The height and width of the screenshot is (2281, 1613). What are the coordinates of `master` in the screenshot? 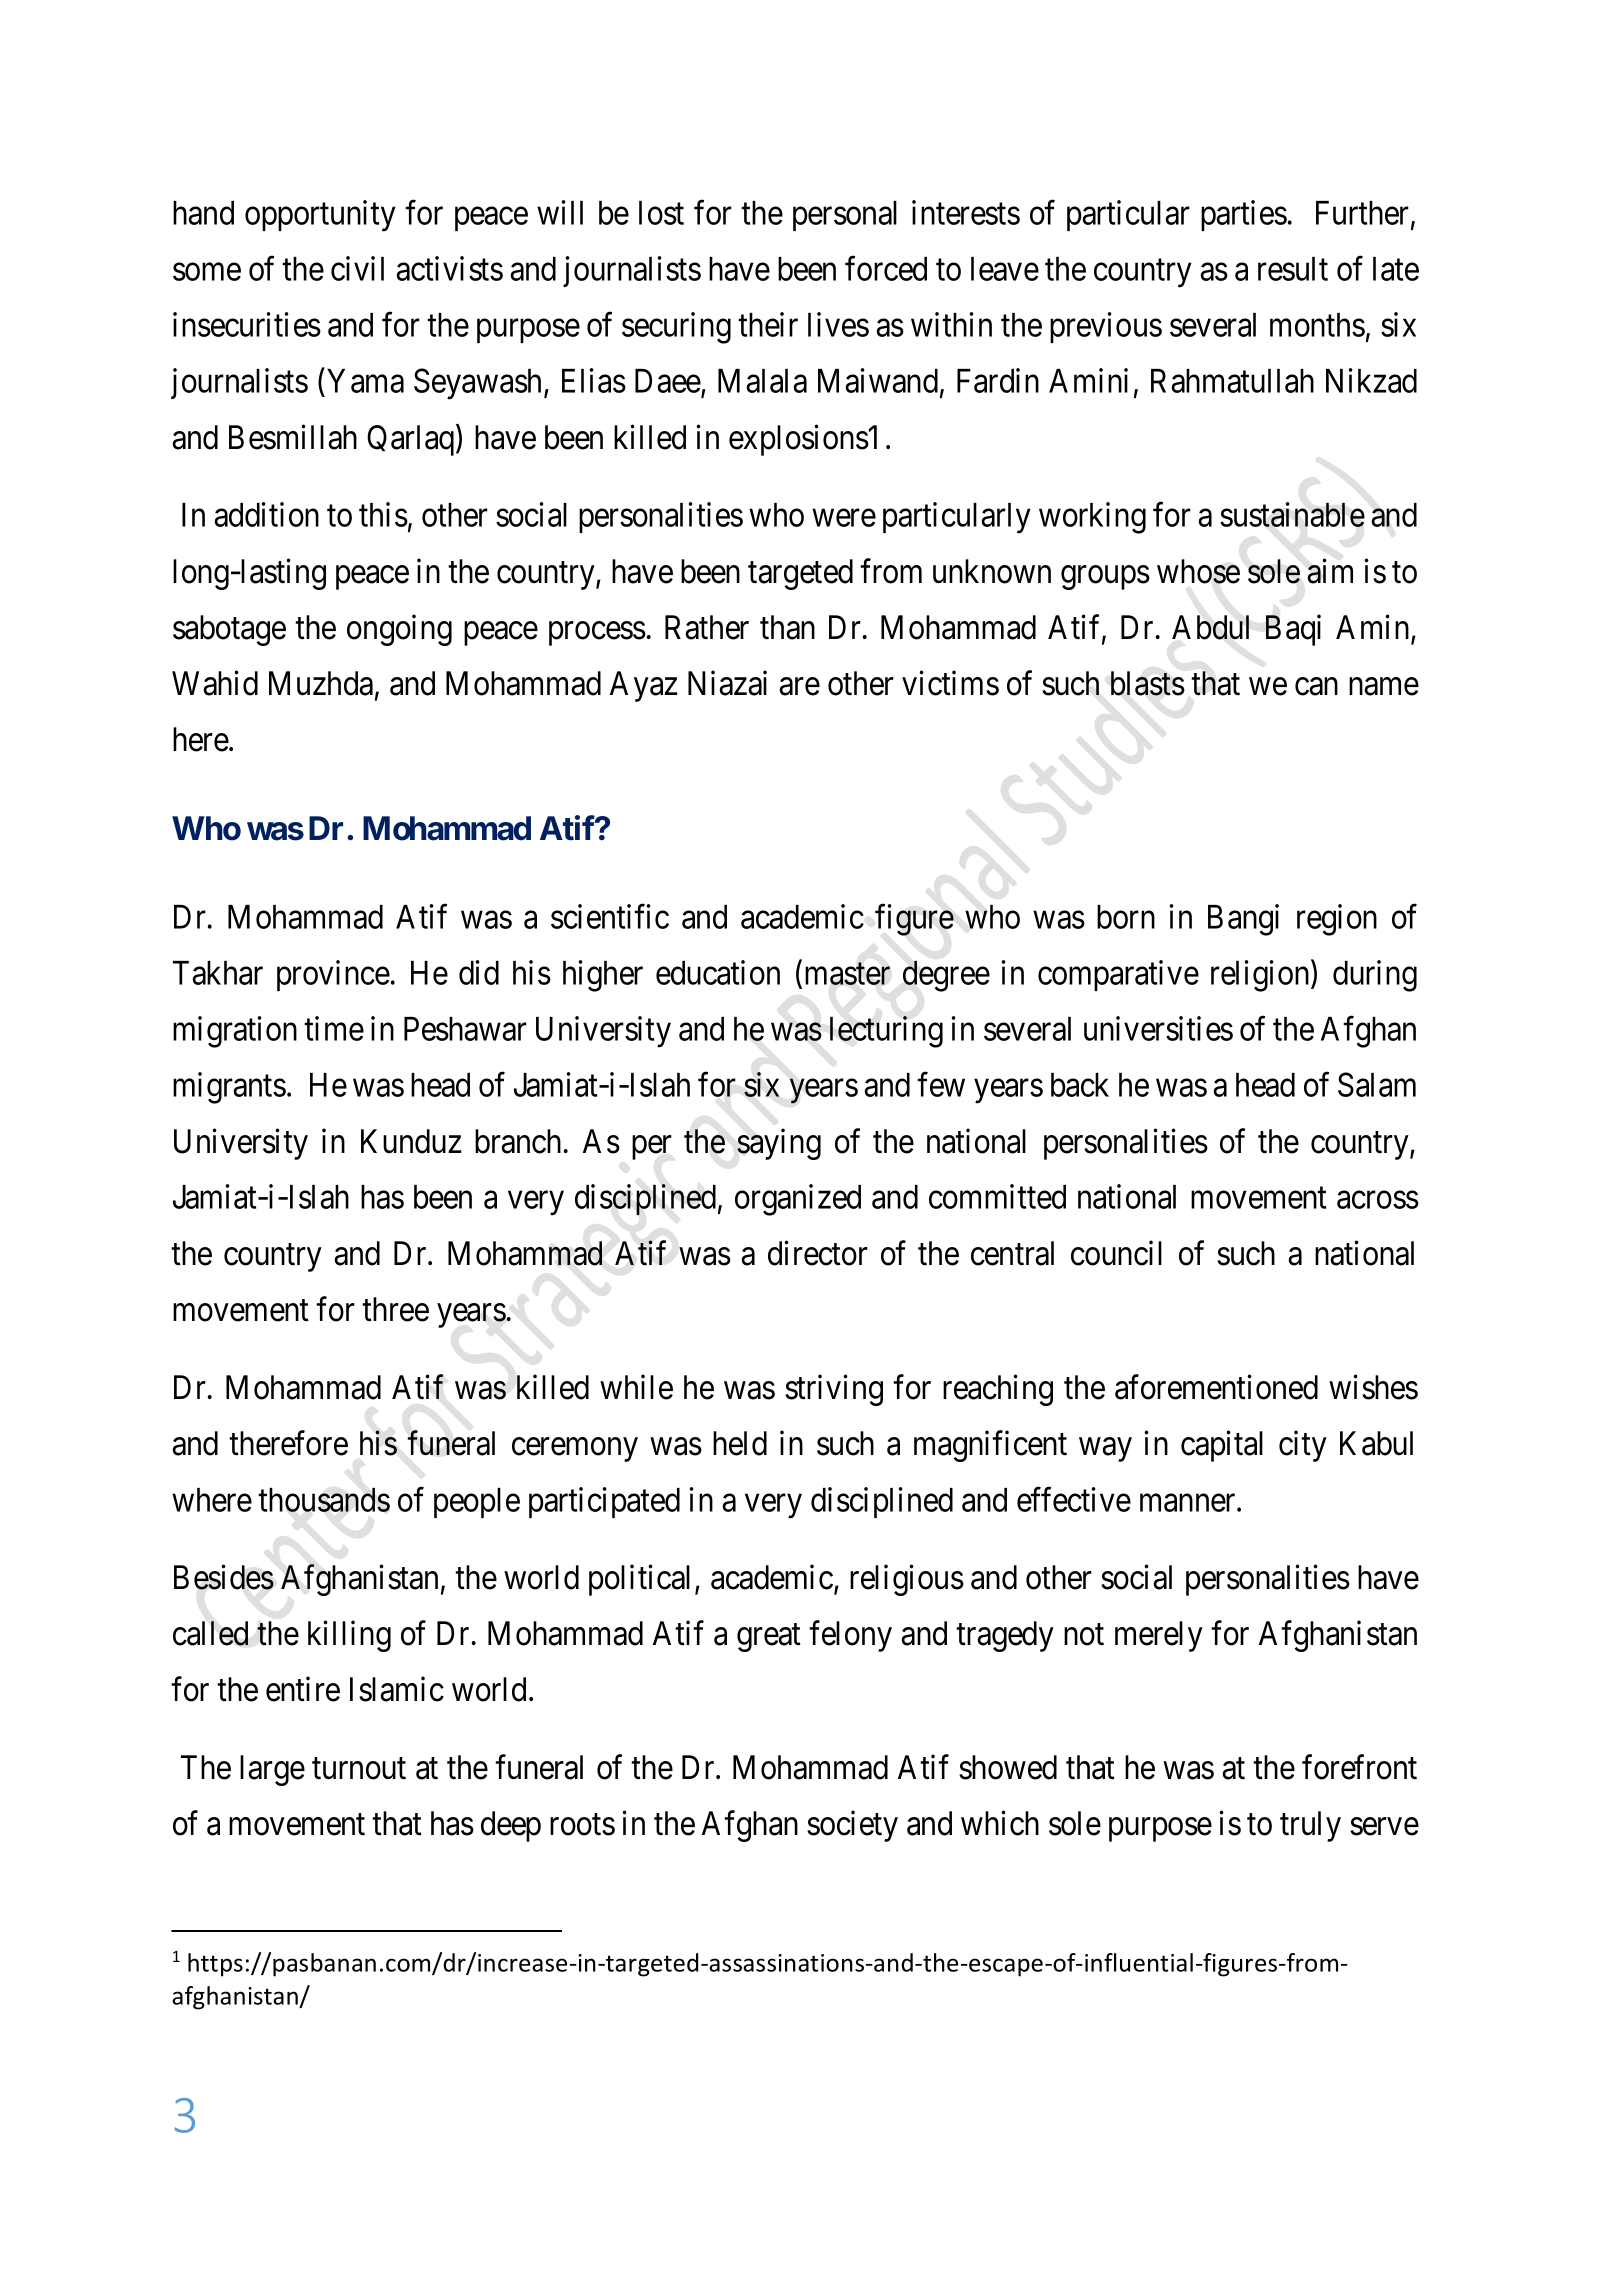 It's located at (847, 974).
